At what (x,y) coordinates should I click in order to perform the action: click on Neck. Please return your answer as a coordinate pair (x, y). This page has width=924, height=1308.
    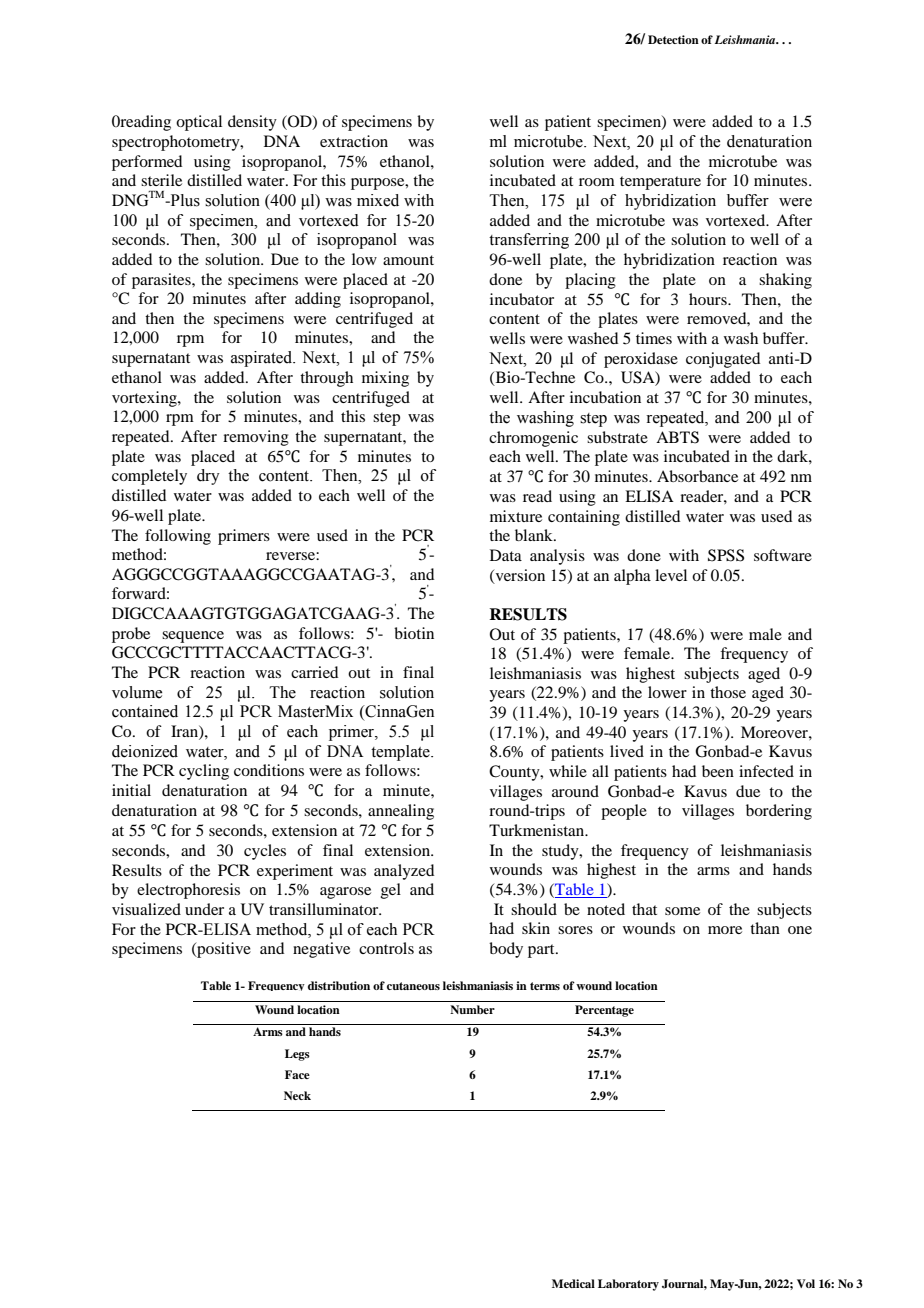
    Looking at the image, I should click on (297, 1095).
